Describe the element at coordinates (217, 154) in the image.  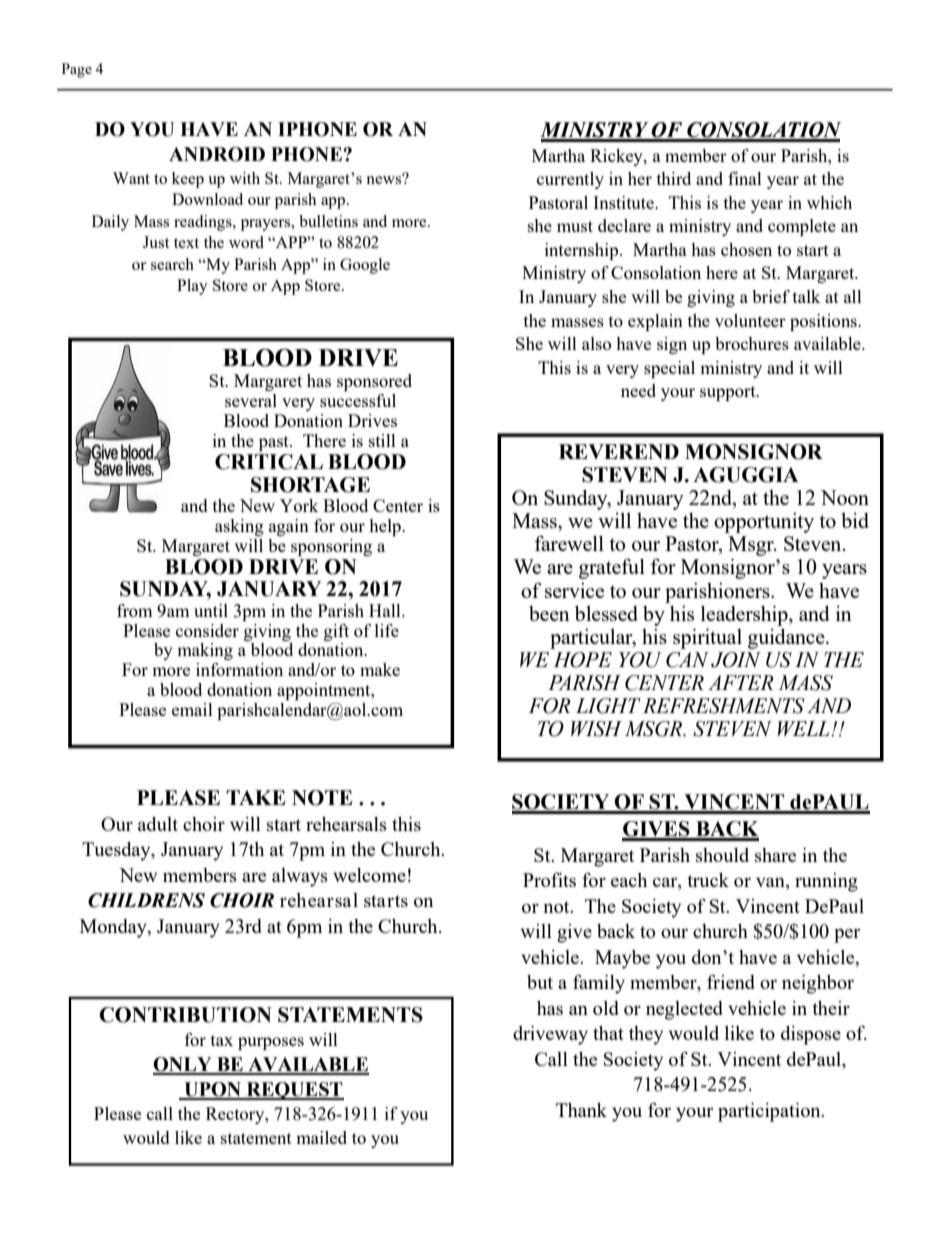
I see `ANDROID` at that location.
